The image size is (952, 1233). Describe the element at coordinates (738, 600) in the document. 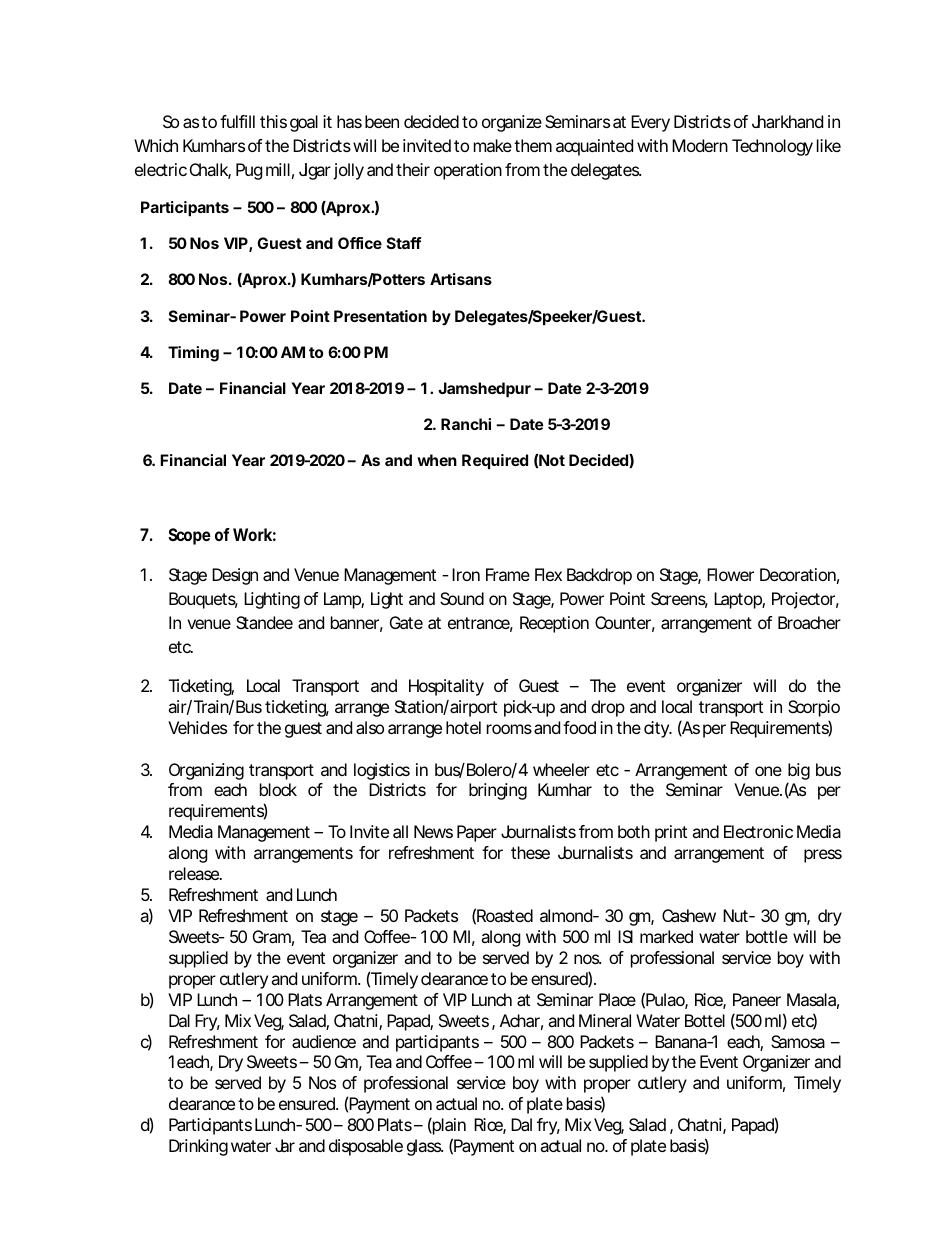

I see `Laptop` at that location.
